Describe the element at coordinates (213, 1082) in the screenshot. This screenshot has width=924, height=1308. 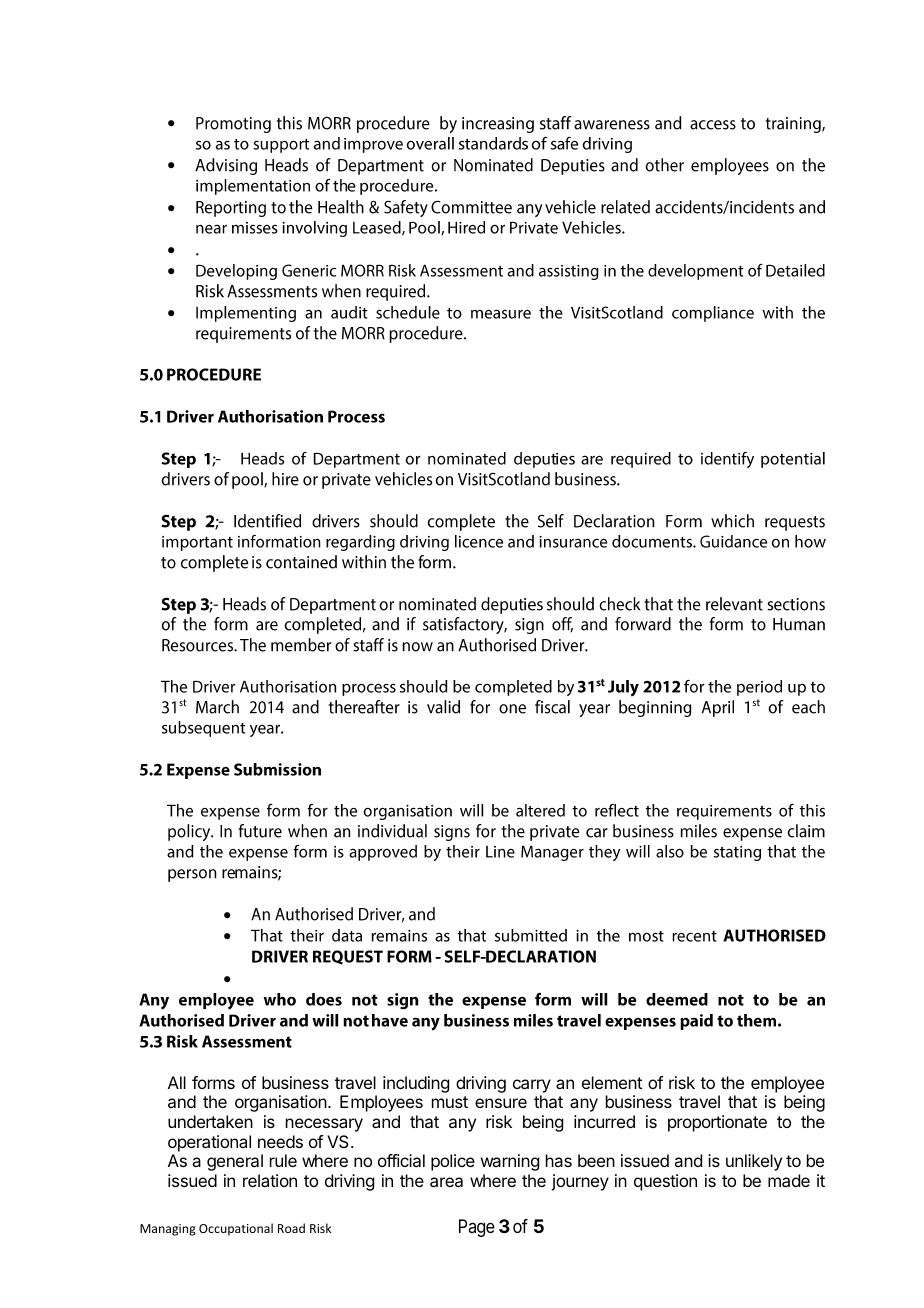
I see `forms` at that location.
